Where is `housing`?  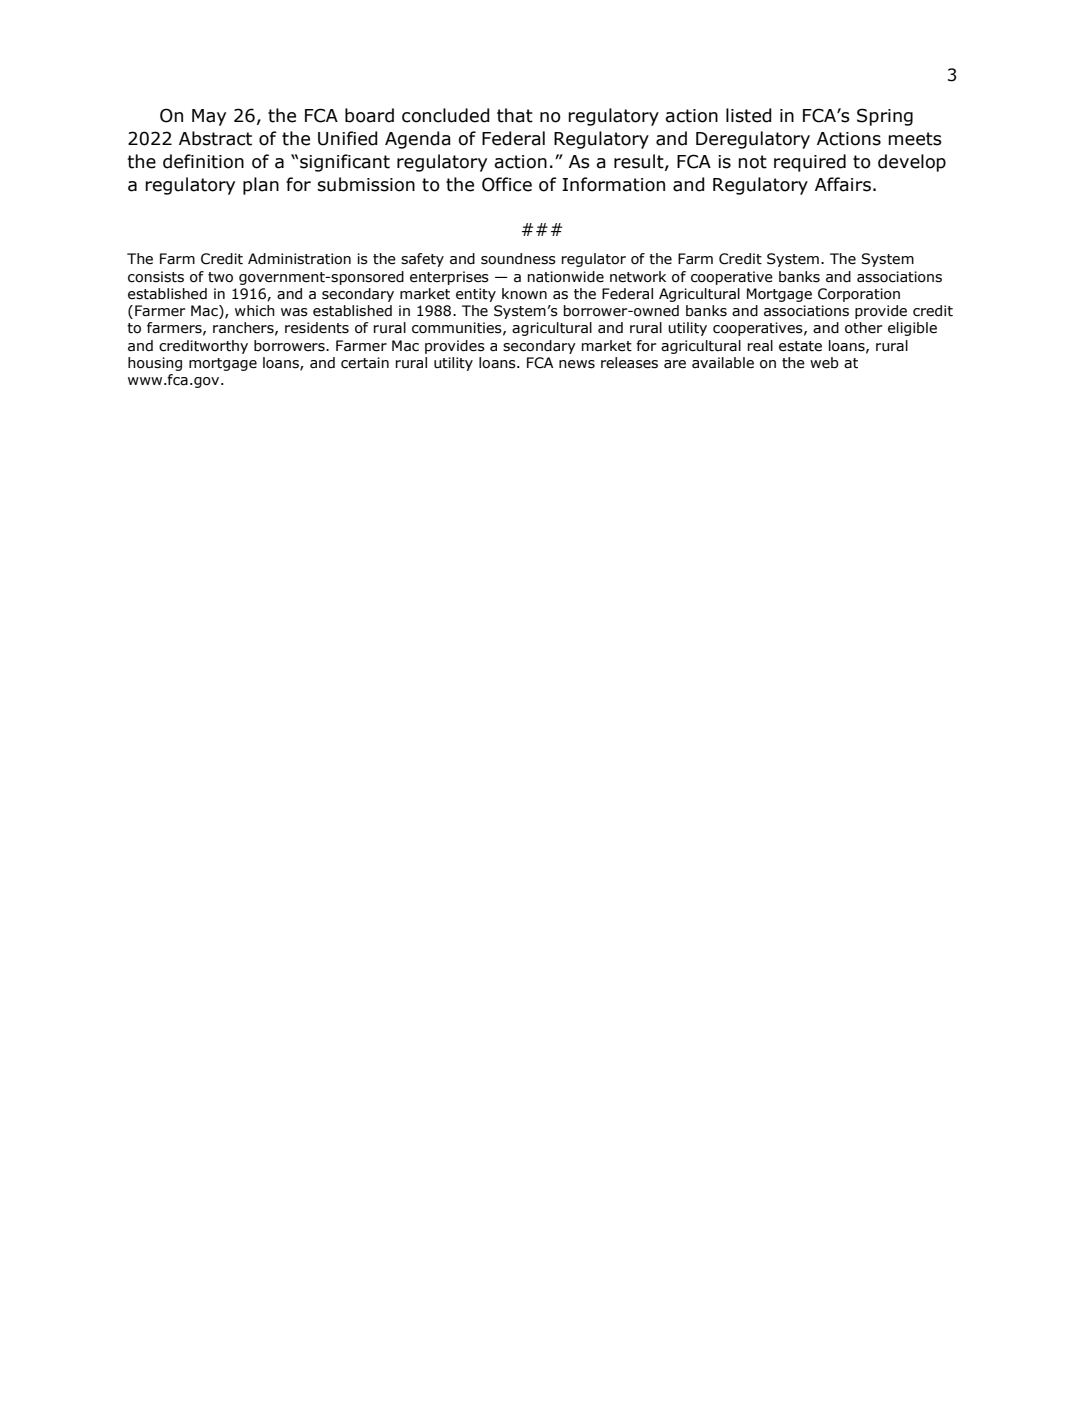 housing is located at coordinates (155, 364).
